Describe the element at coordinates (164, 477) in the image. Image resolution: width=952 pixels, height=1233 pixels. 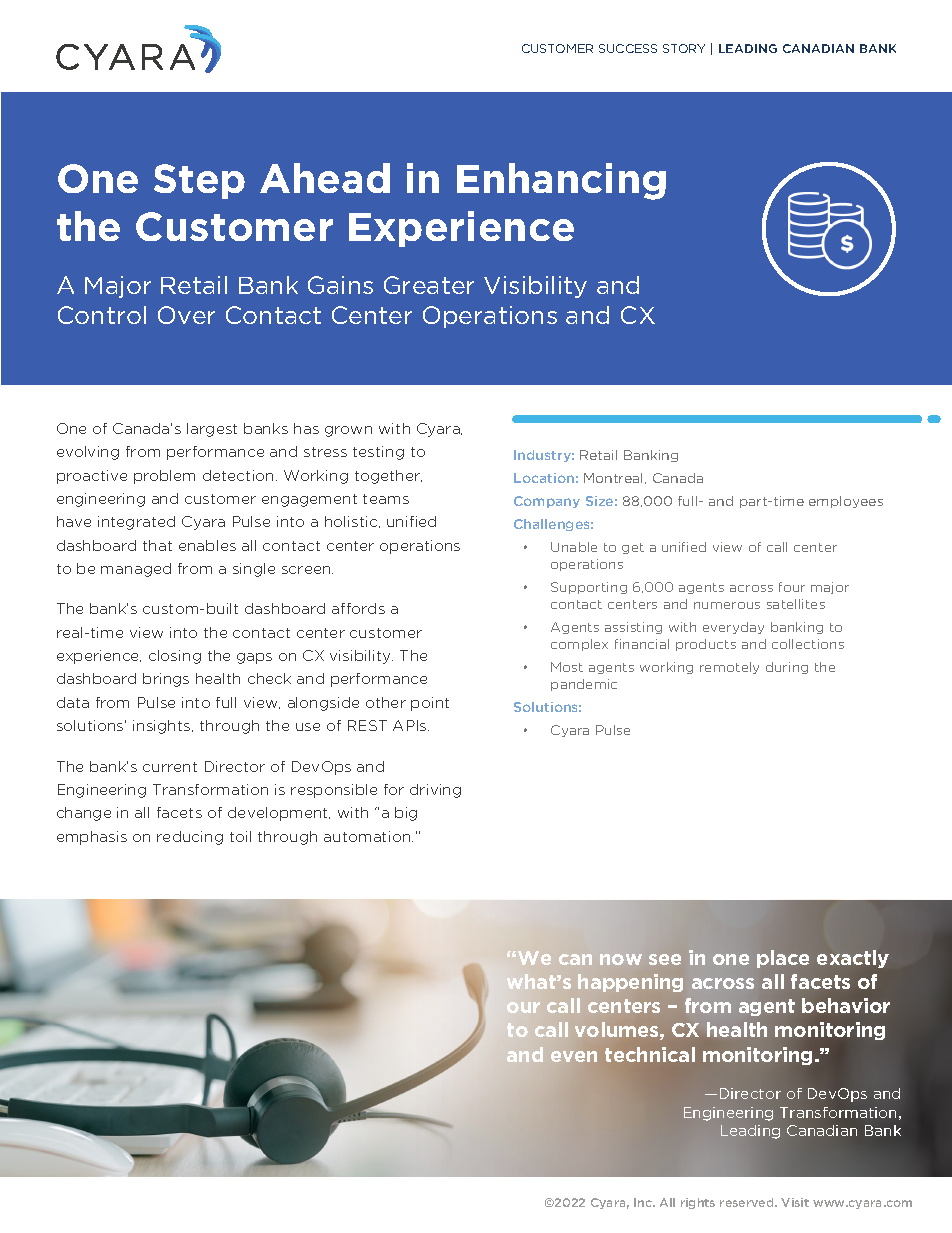
I see `problem` at that location.
